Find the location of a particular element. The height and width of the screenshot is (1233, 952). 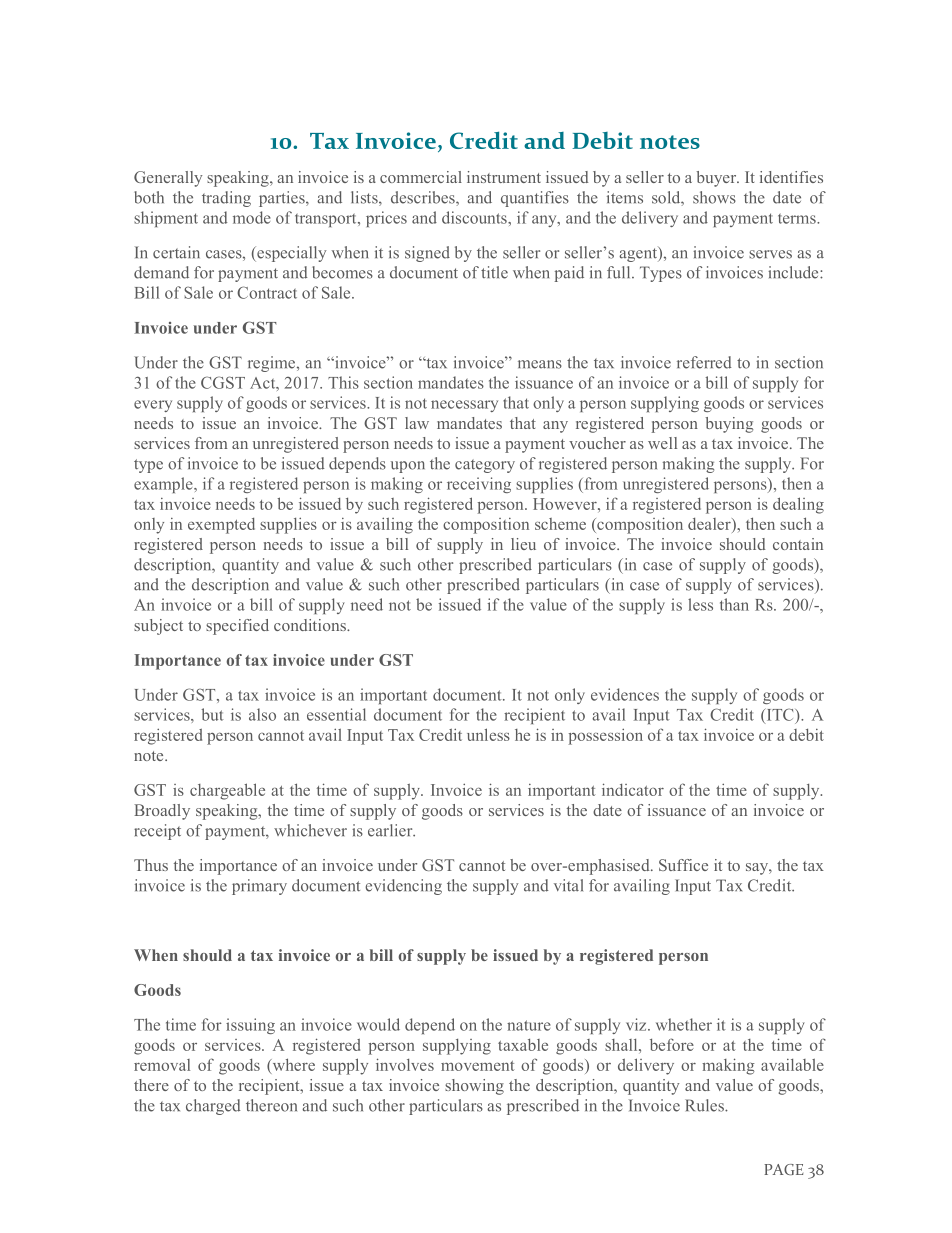

exempted is located at coordinates (221, 526).
